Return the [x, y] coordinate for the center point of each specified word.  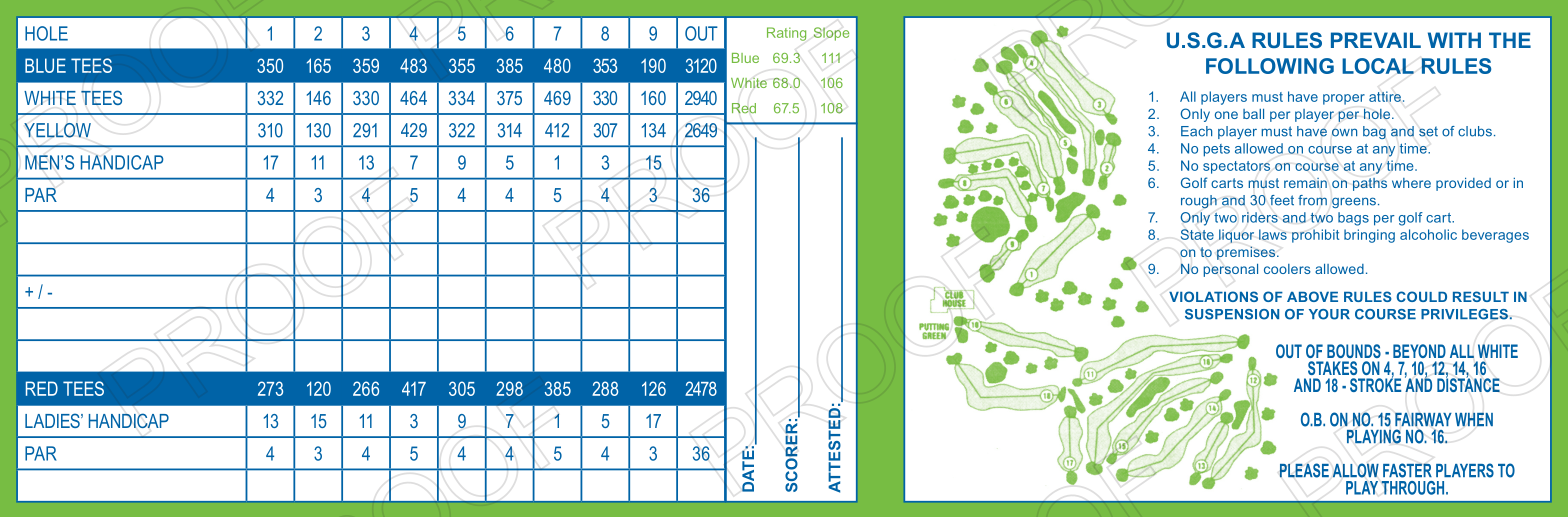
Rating [786, 34]
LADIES [53, 420]
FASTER [1407, 470]
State [1197, 234]
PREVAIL [1376, 40]
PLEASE [1304, 470]
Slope [831, 34]
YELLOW [57, 130]
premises [1247, 253]
